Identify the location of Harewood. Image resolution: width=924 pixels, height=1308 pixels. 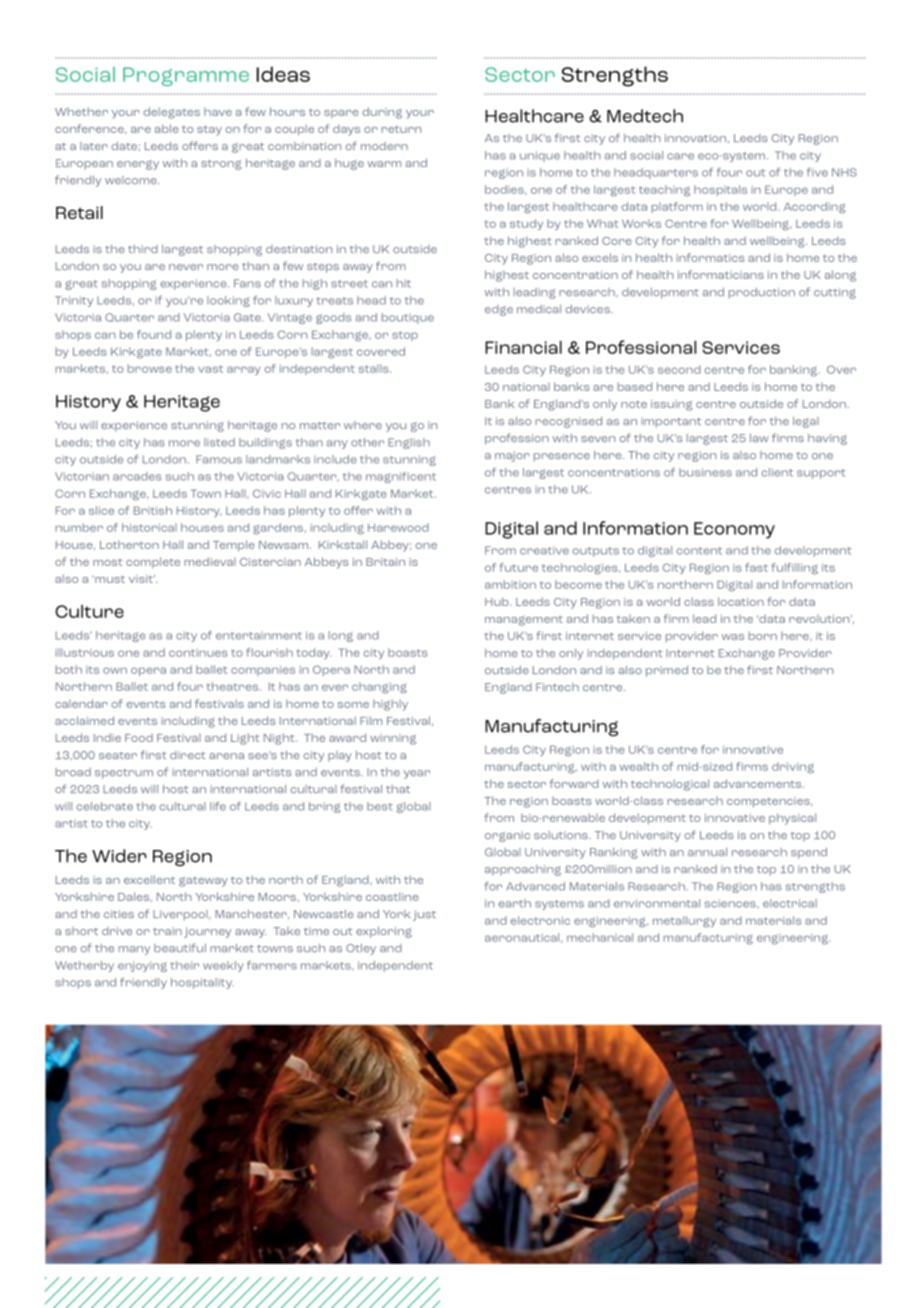
(398, 527).
